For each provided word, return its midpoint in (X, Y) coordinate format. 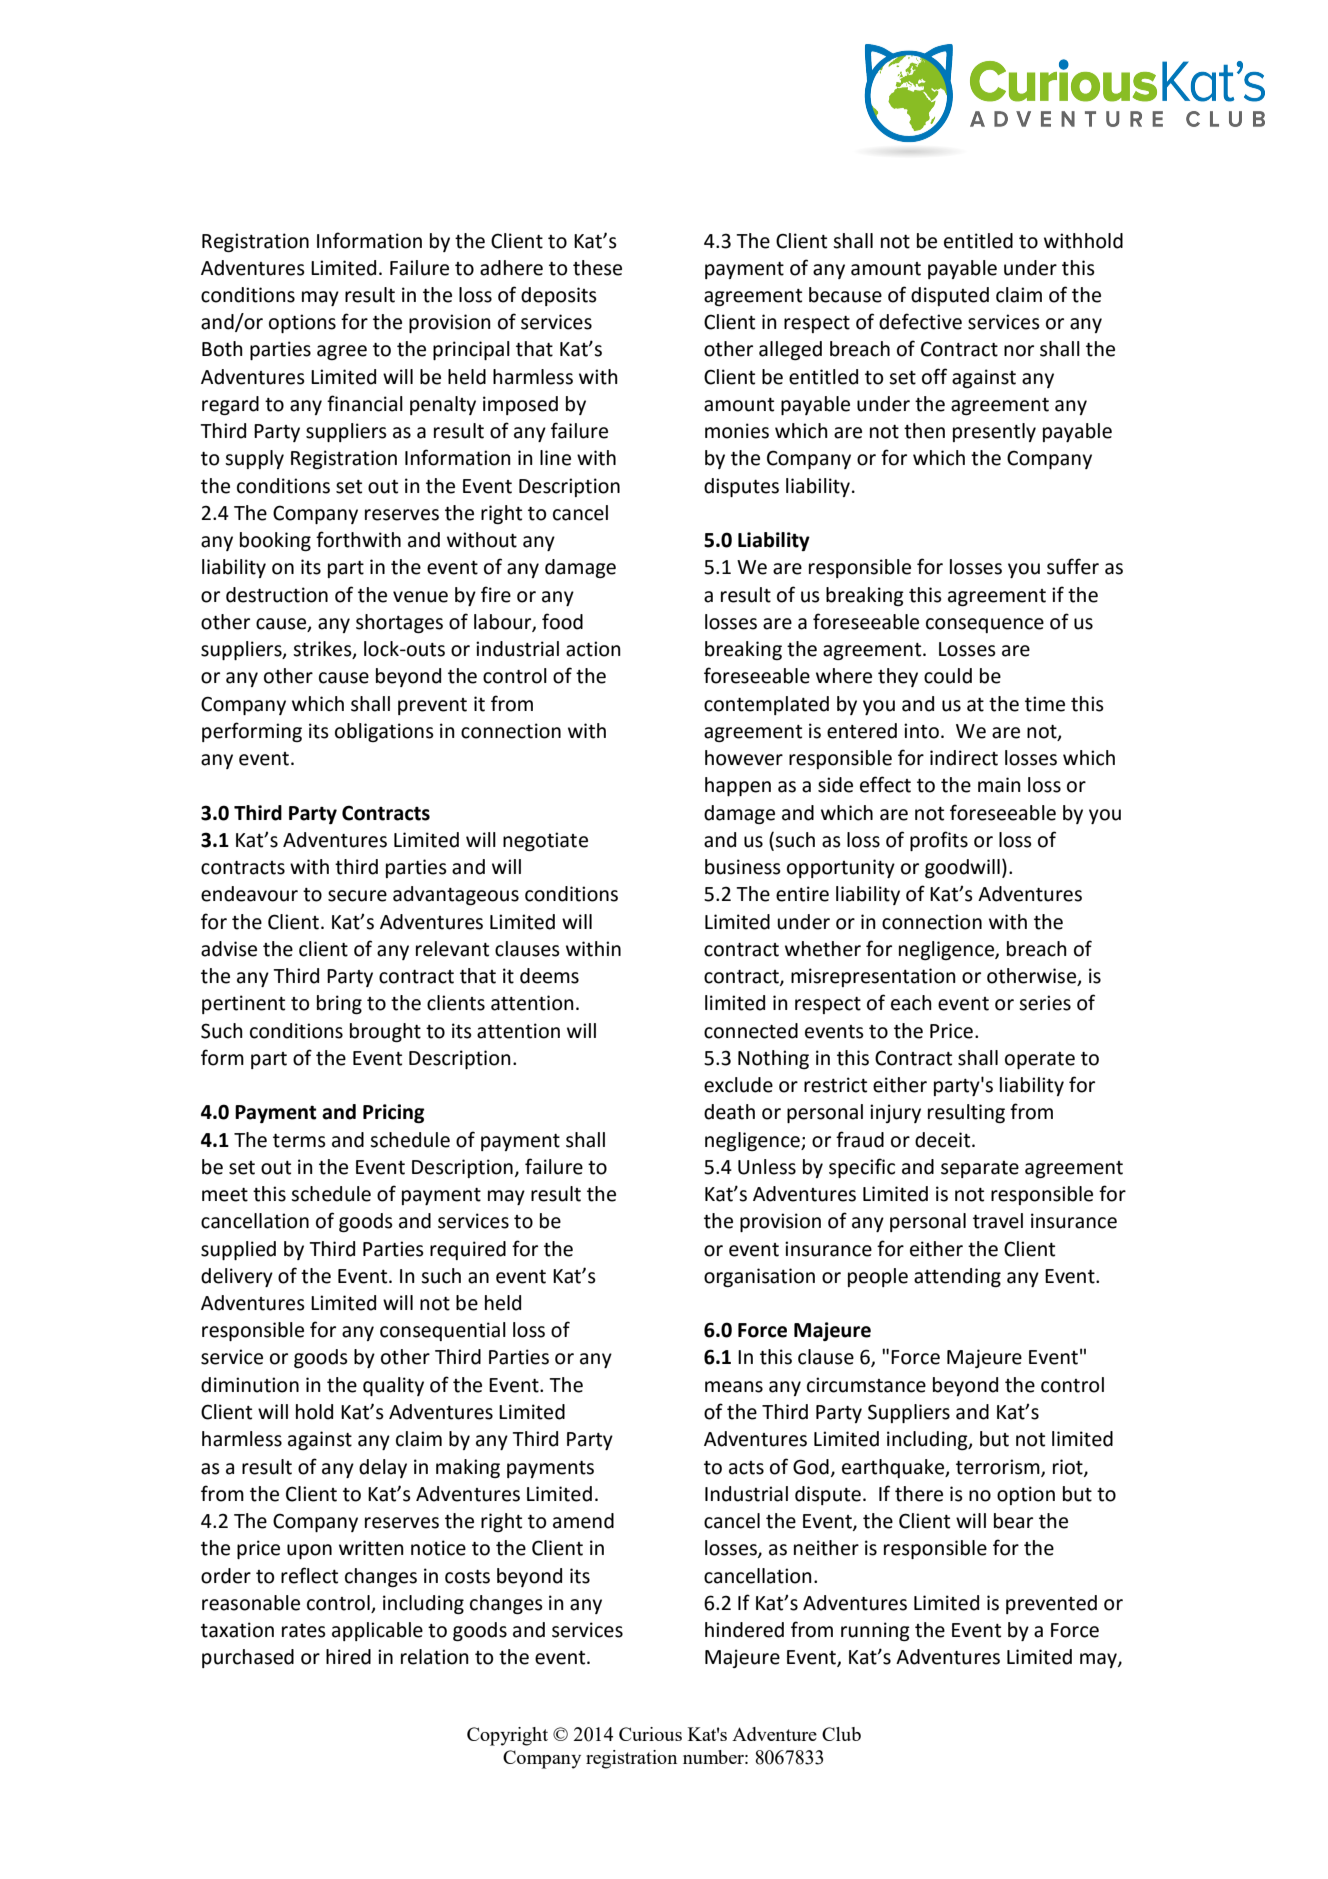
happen (738, 786)
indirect (964, 758)
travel (998, 1221)
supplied (238, 1250)
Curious (650, 1734)
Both (222, 349)
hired (348, 1657)
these (597, 268)
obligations (384, 732)
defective (920, 321)
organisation (759, 1277)
